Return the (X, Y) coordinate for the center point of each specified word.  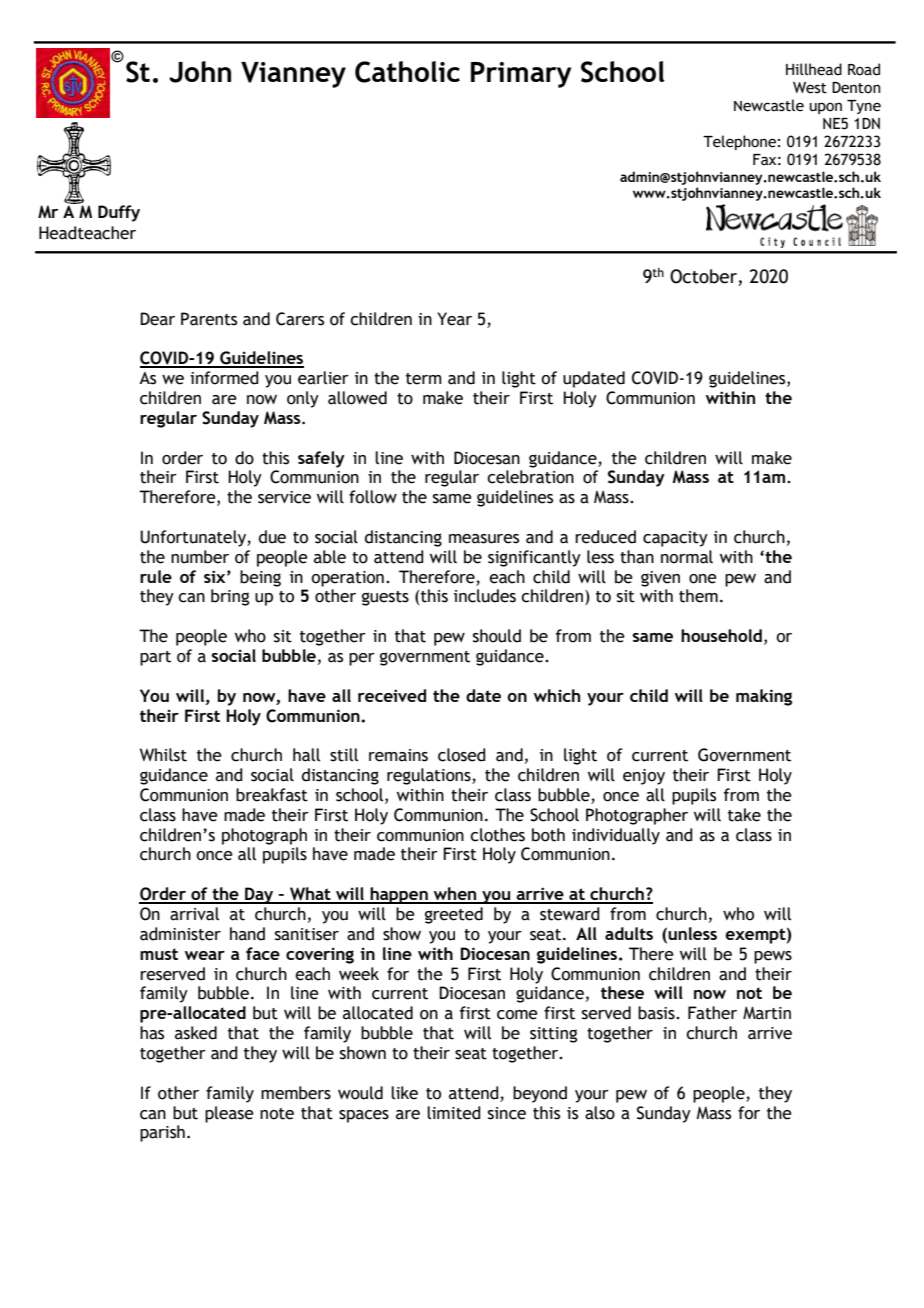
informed (224, 378)
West (810, 88)
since (507, 1113)
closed (462, 755)
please (229, 1114)
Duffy (119, 213)
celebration (530, 477)
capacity (675, 539)
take (744, 815)
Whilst (163, 755)
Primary (521, 75)
